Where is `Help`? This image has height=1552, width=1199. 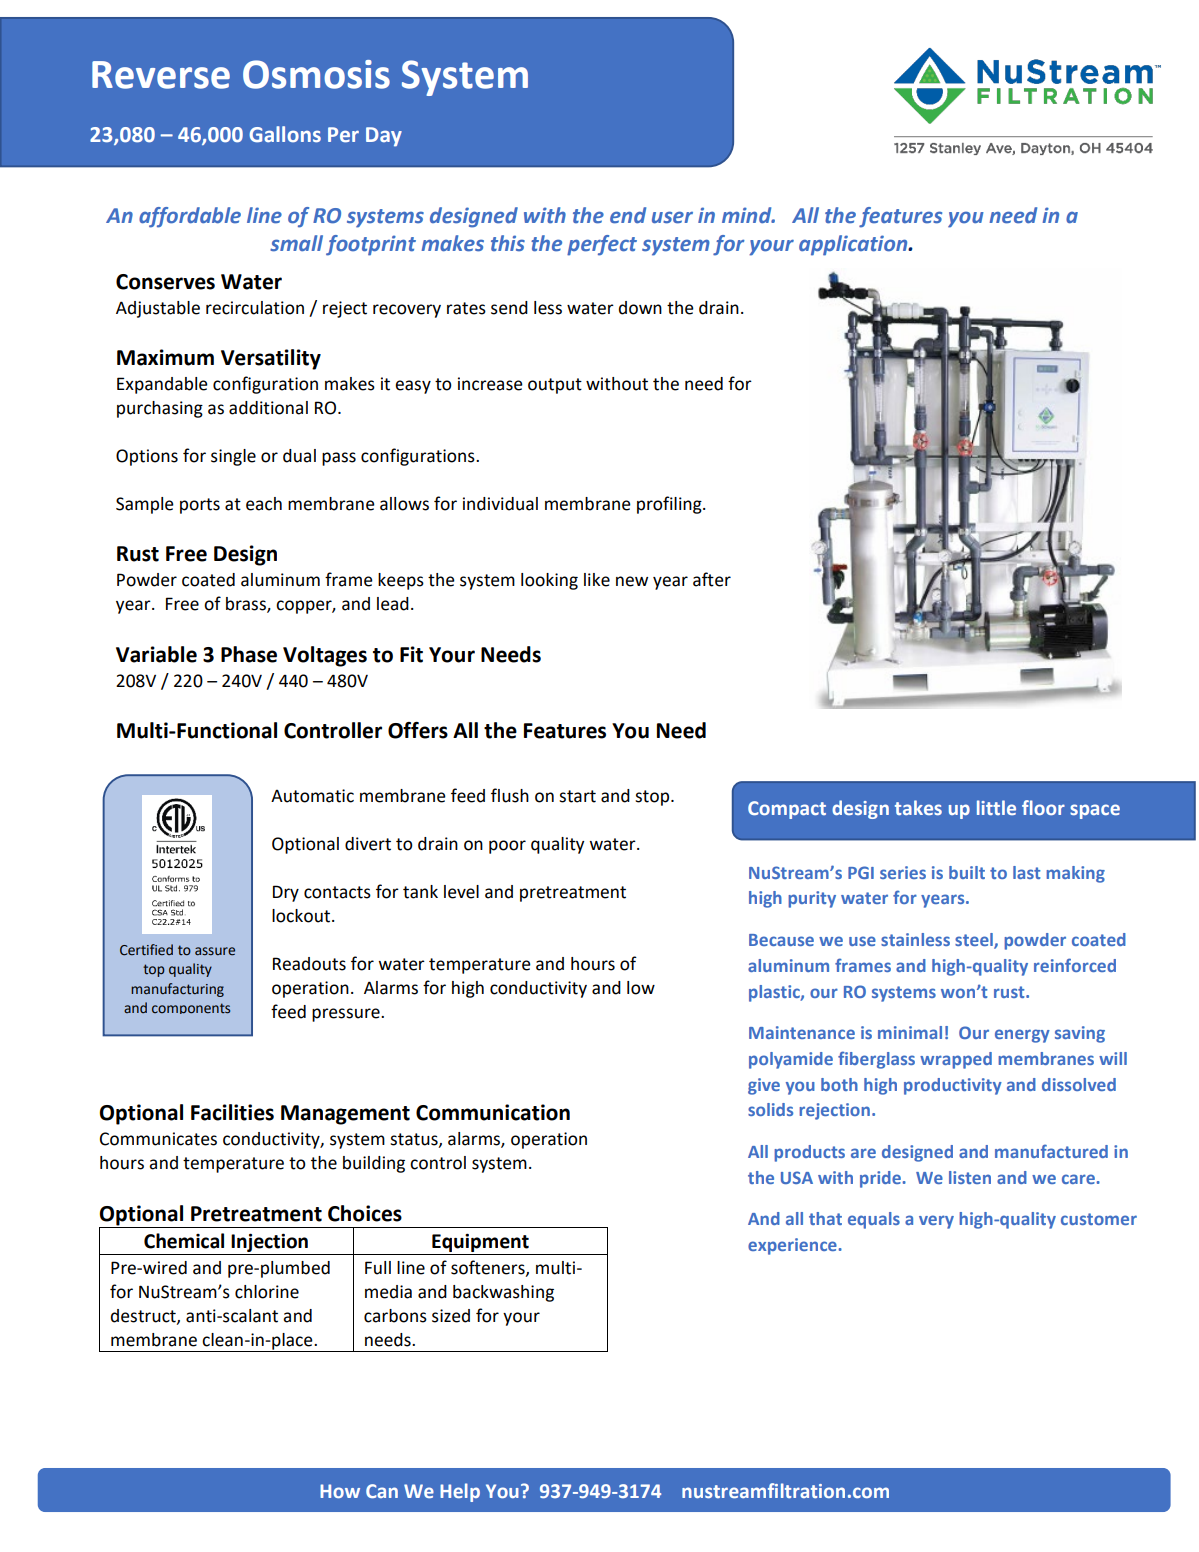 Help is located at coordinates (460, 1492).
